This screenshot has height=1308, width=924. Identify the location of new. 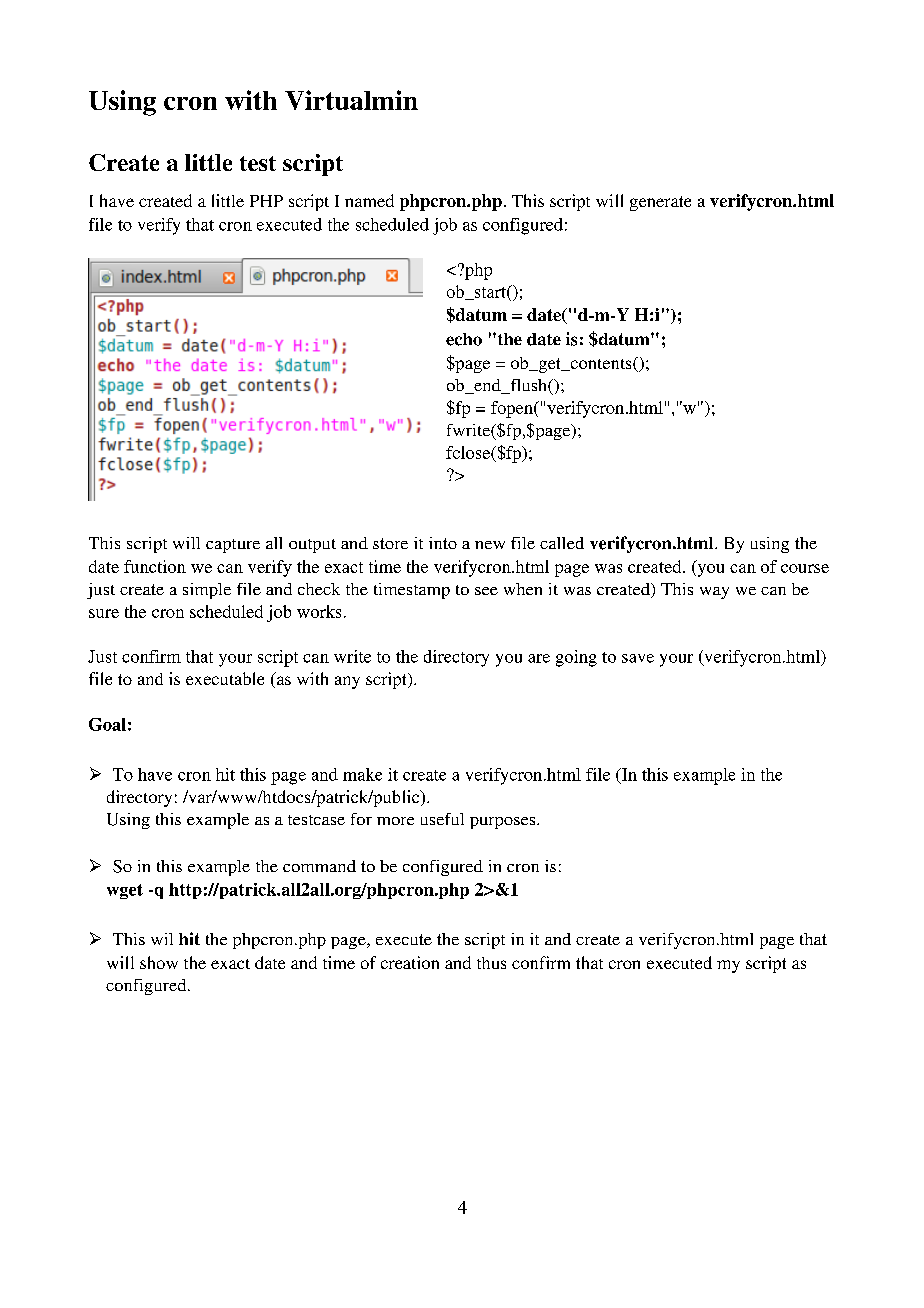
(490, 545).
